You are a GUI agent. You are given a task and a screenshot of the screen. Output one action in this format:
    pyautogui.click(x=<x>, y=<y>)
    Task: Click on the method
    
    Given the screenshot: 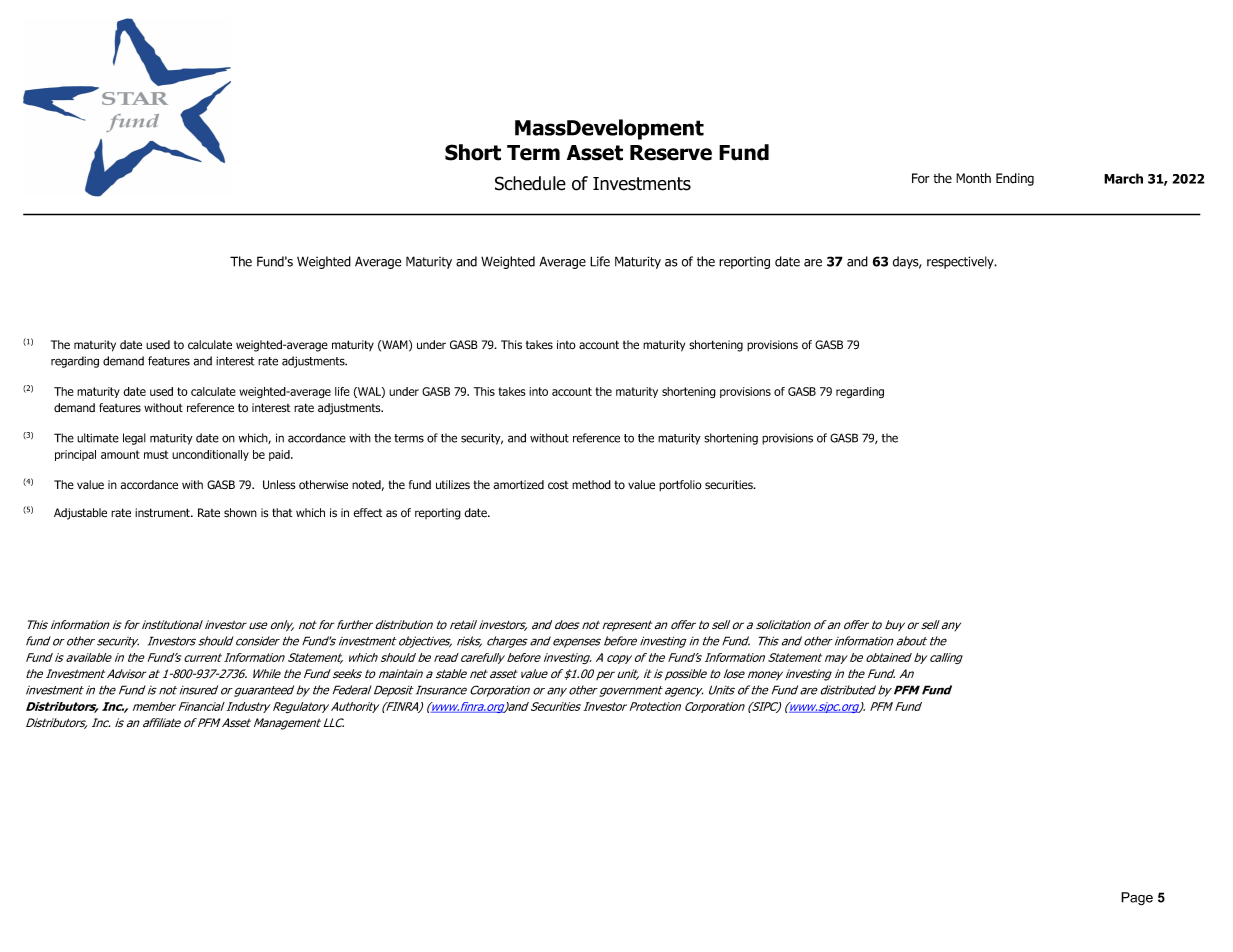 What is the action you would take?
    pyautogui.click(x=591, y=485)
